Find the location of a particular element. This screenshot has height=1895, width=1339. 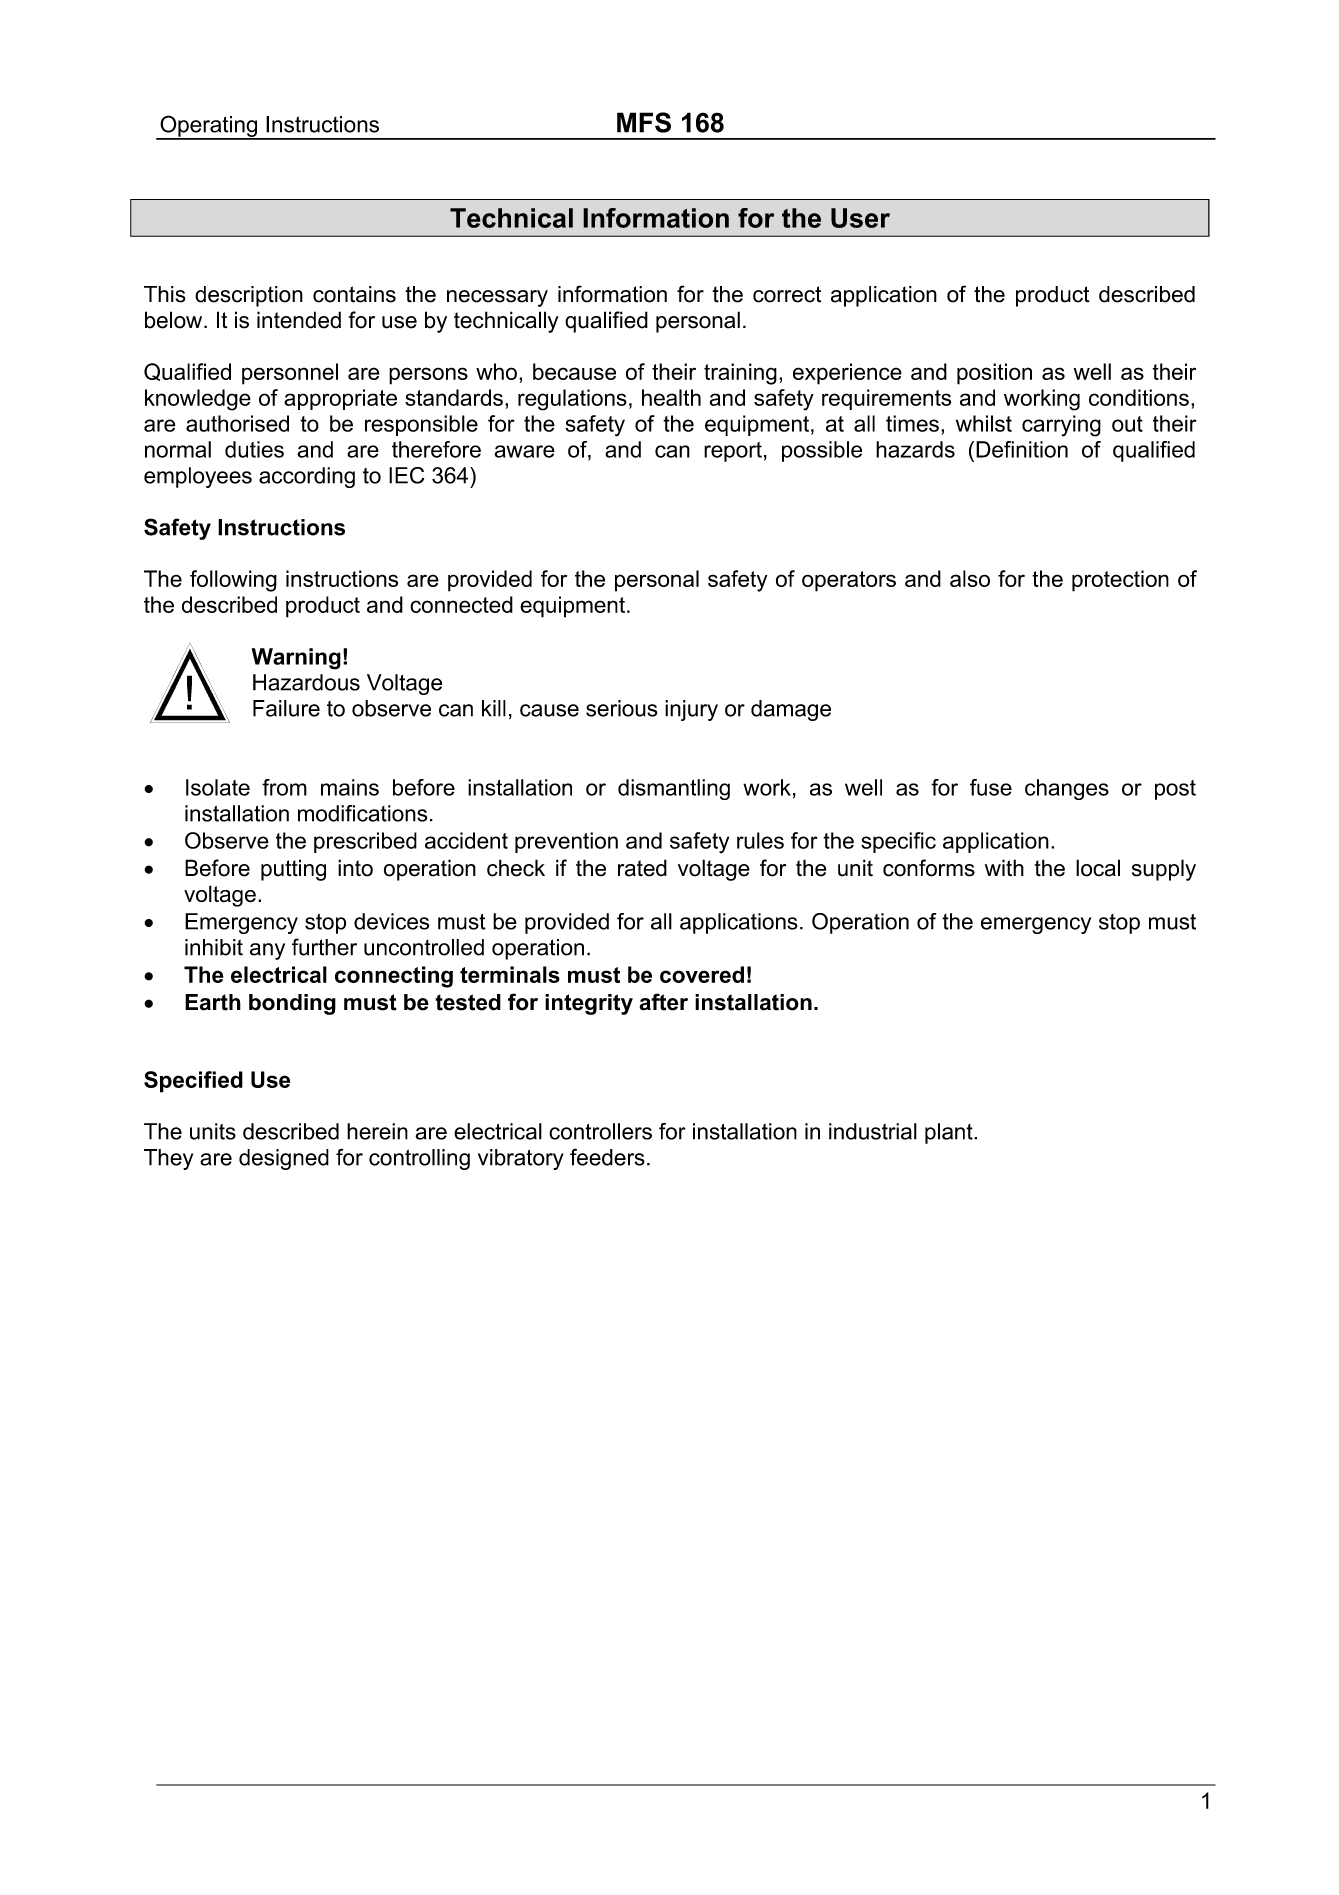

injury is located at coordinates (691, 710).
